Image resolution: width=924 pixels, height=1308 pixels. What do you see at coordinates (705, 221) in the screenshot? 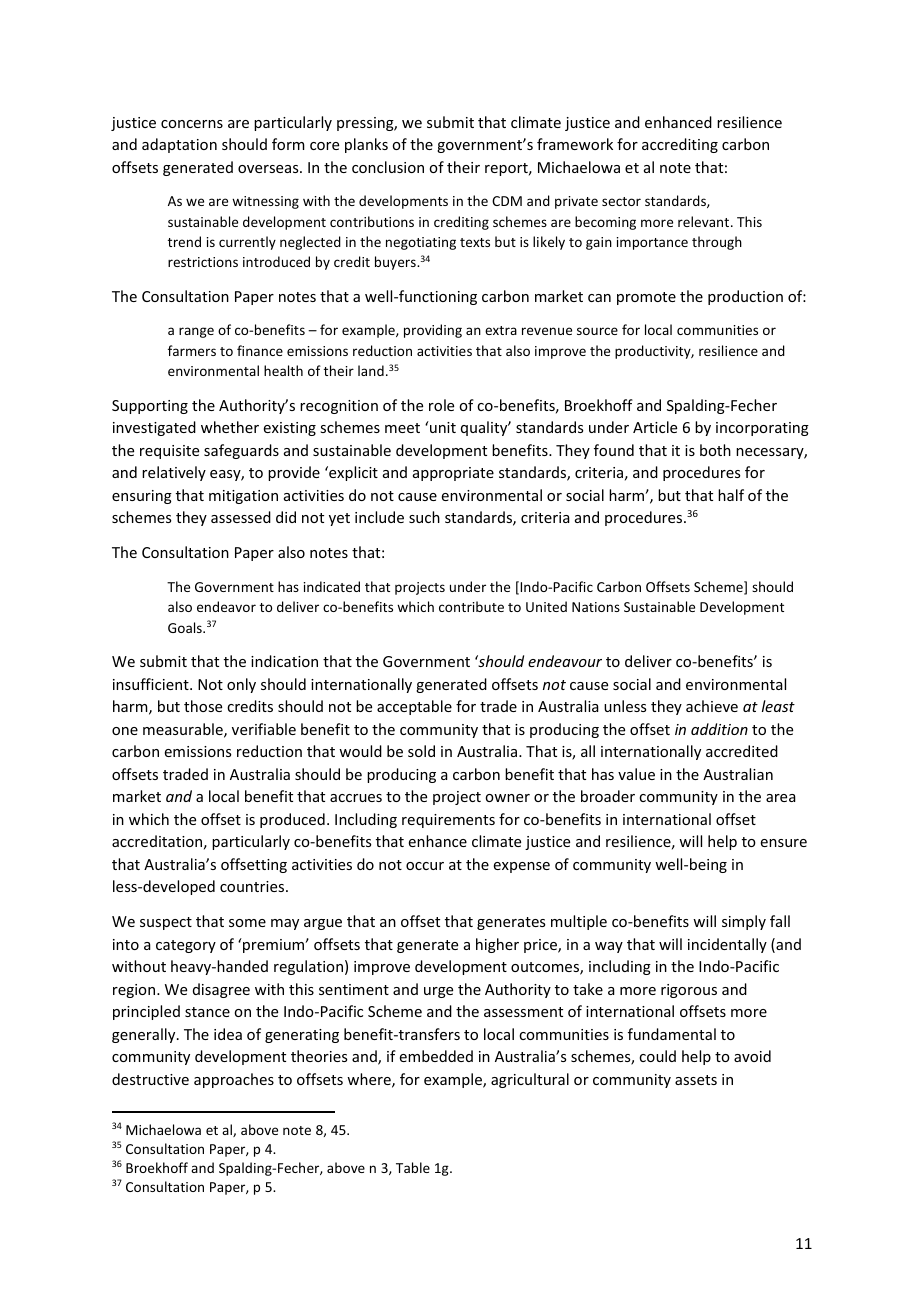
I see `relevant` at bounding box center [705, 221].
